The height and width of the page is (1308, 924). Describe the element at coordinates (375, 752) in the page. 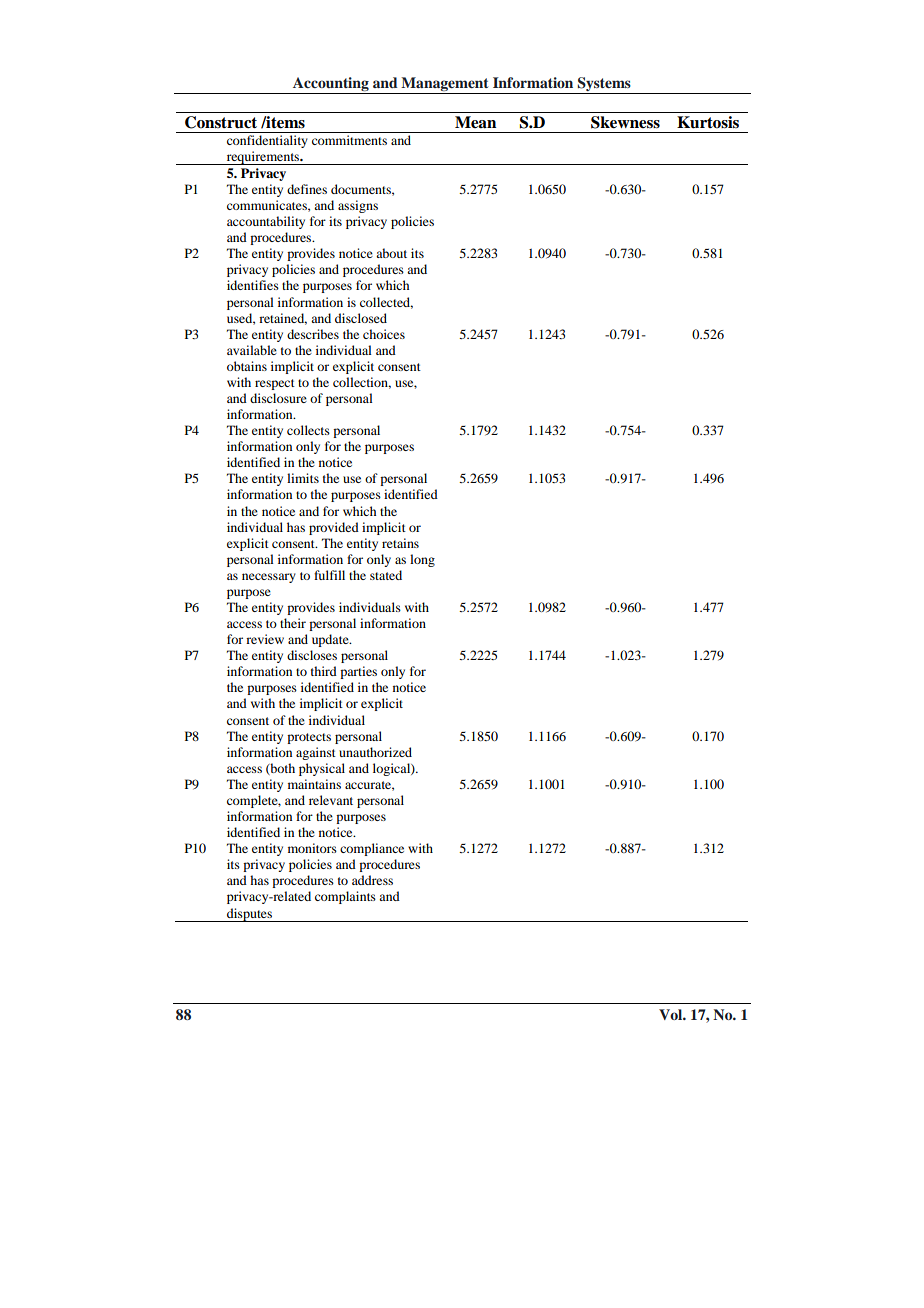

I see `unauthorized` at that location.
